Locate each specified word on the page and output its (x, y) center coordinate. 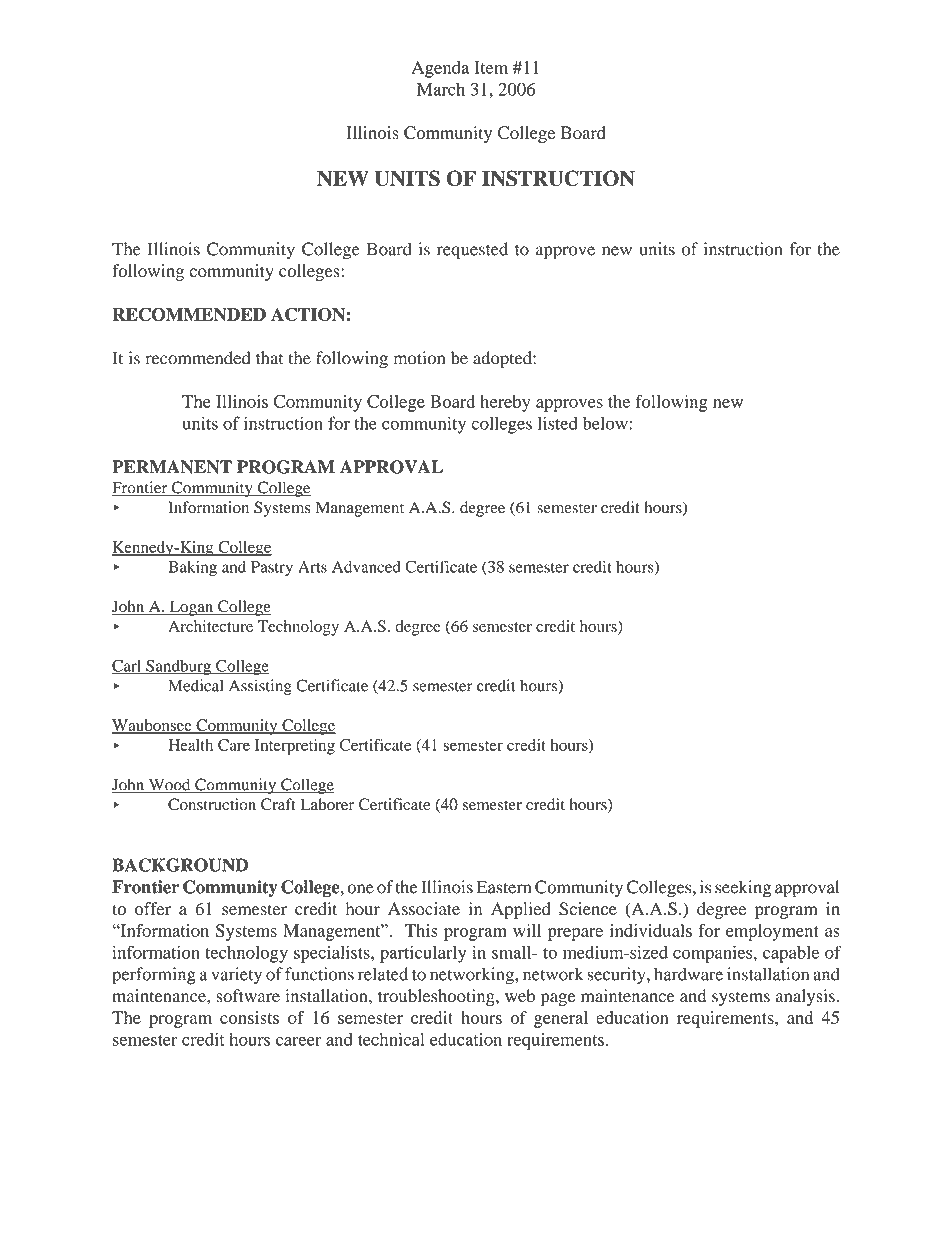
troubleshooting (437, 997)
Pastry (272, 568)
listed (558, 423)
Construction (212, 804)
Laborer (327, 804)
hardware (688, 974)
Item (491, 67)
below (606, 423)
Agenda (440, 69)
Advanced (366, 567)
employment (772, 932)
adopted (503, 360)
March (441, 89)
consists (249, 1017)
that (269, 358)
